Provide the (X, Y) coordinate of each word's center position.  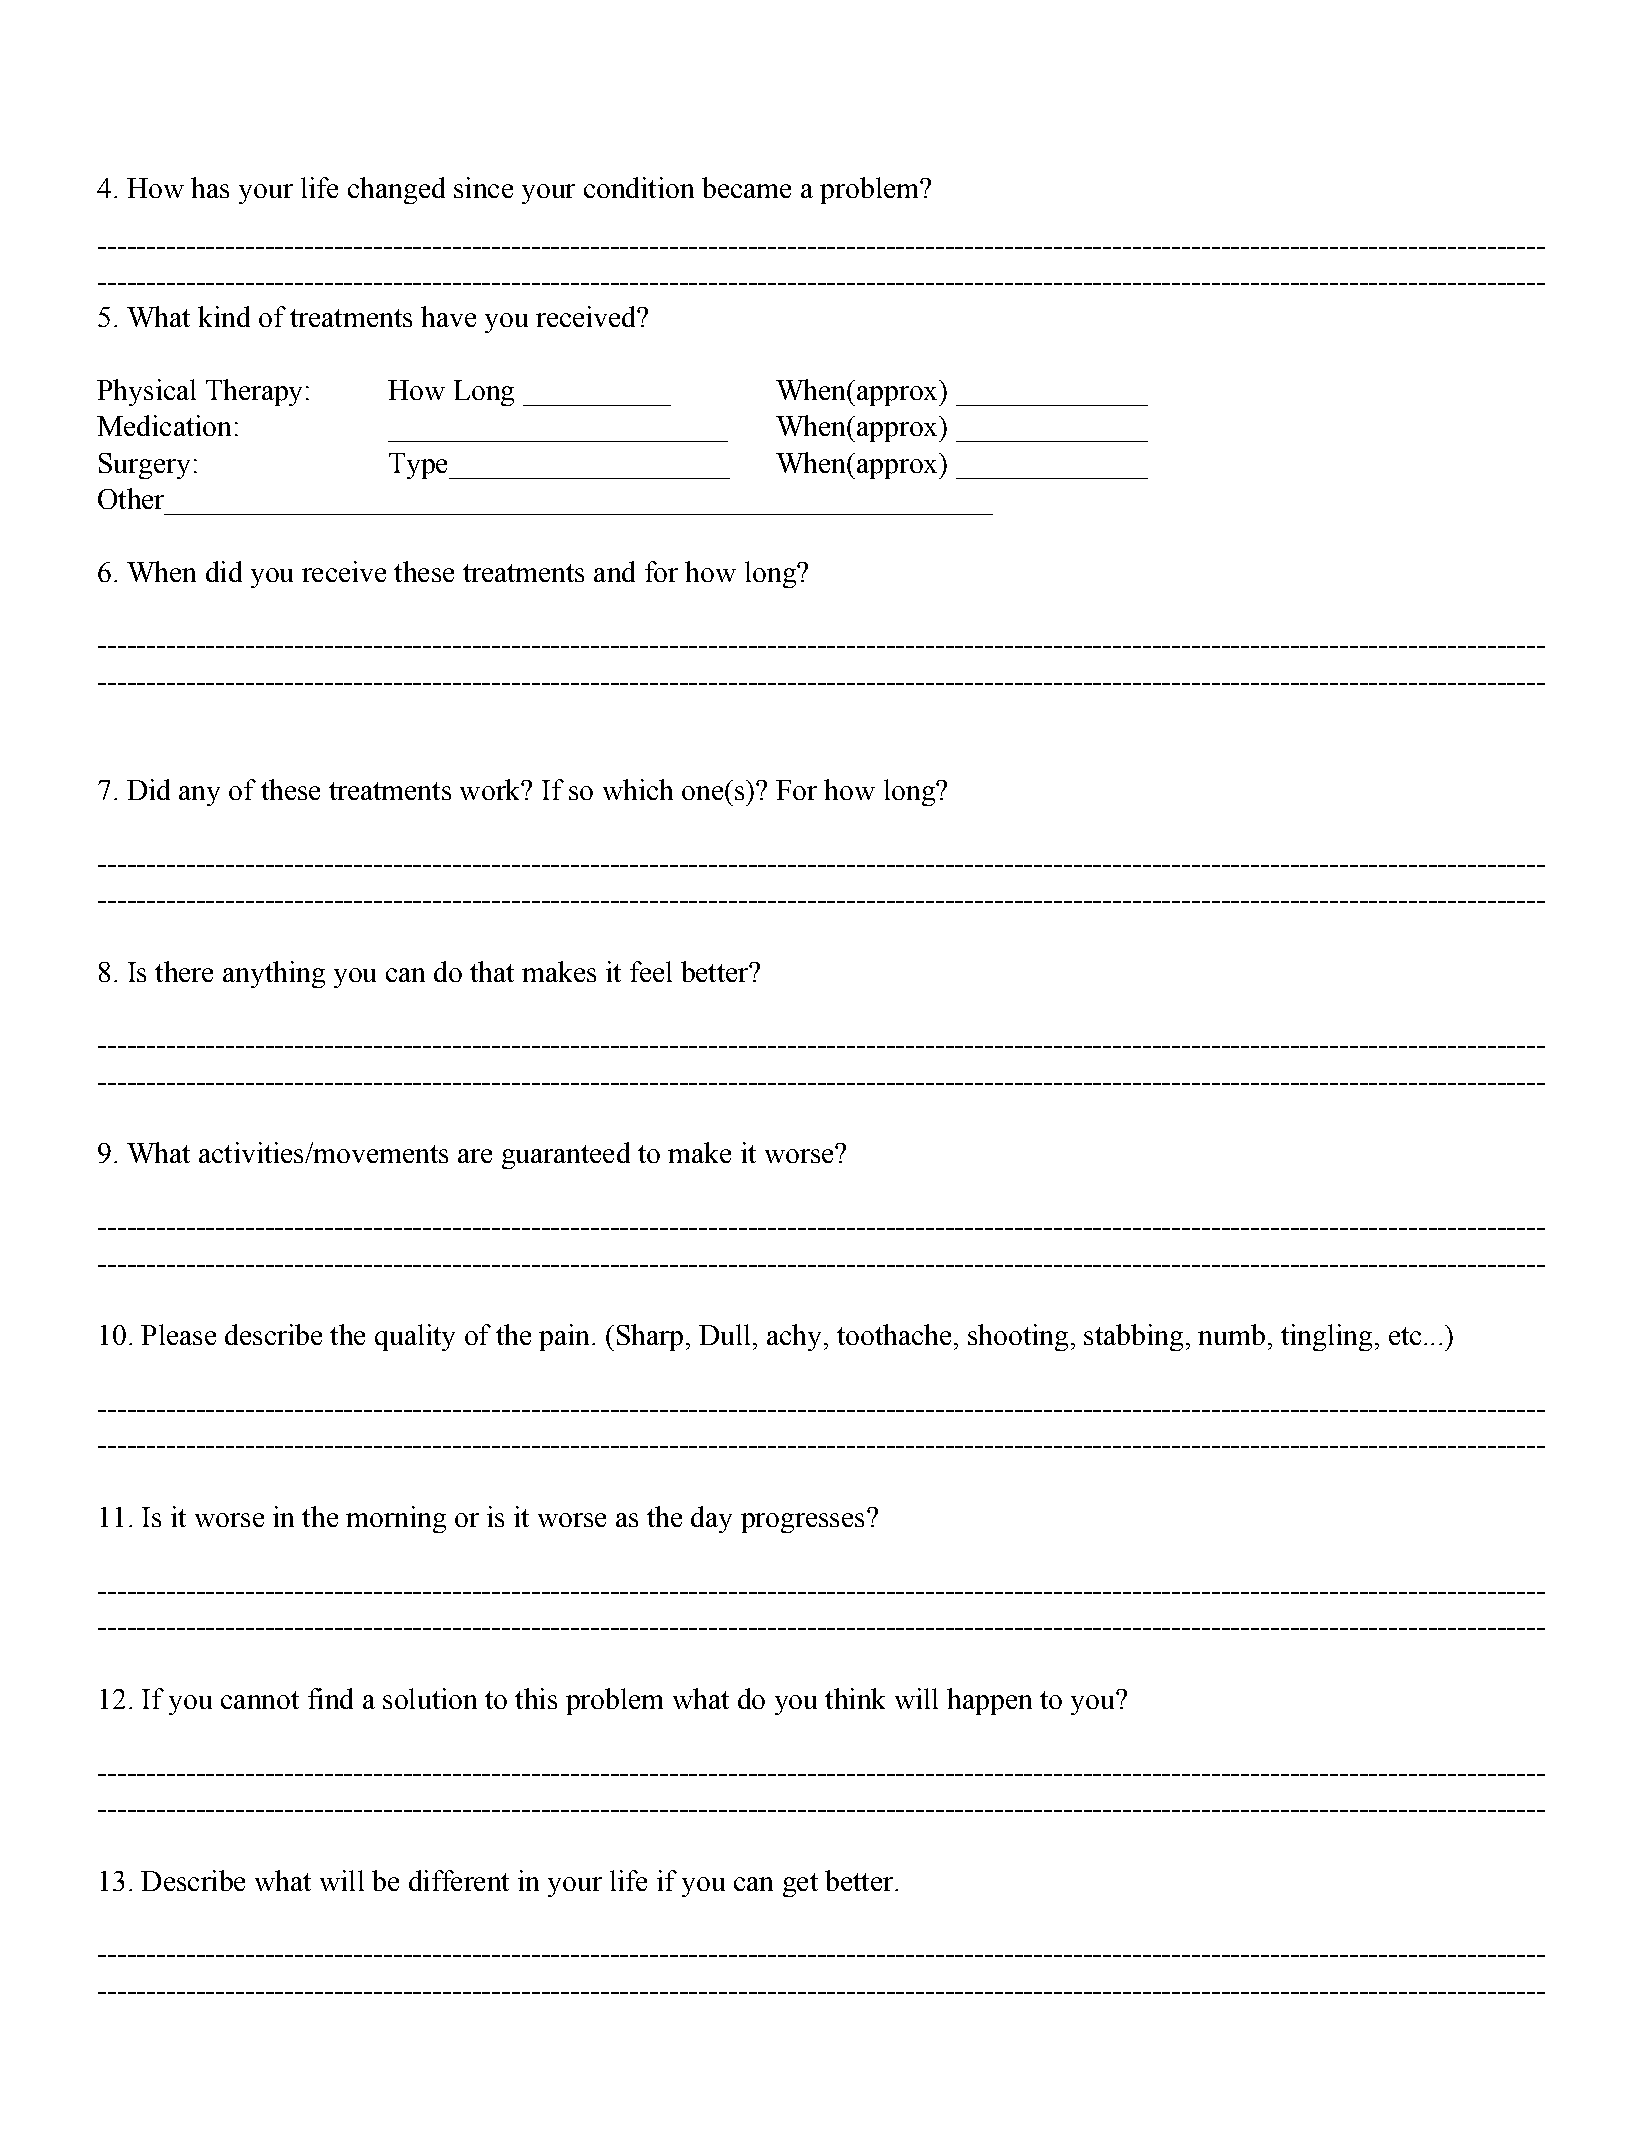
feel (651, 971)
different (459, 1880)
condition (639, 187)
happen (989, 1701)
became (746, 187)
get (800, 1885)
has (210, 187)
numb (1231, 1334)
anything (274, 974)
